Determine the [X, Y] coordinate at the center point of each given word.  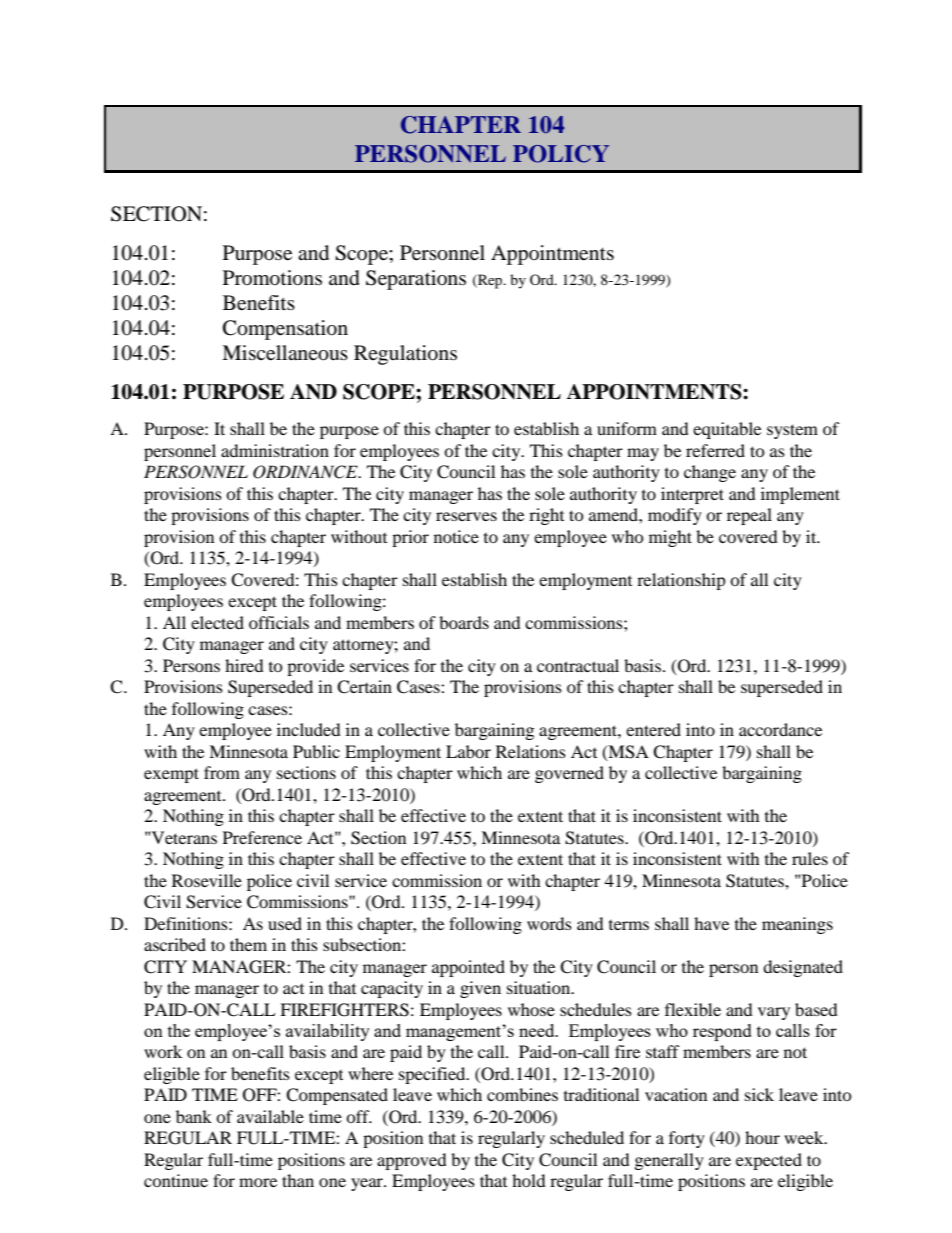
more [258, 1182]
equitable [727, 430]
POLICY [561, 154]
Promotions [272, 278]
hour [762, 1137]
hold [529, 1180]
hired [244, 665]
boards [464, 622]
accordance [780, 729]
